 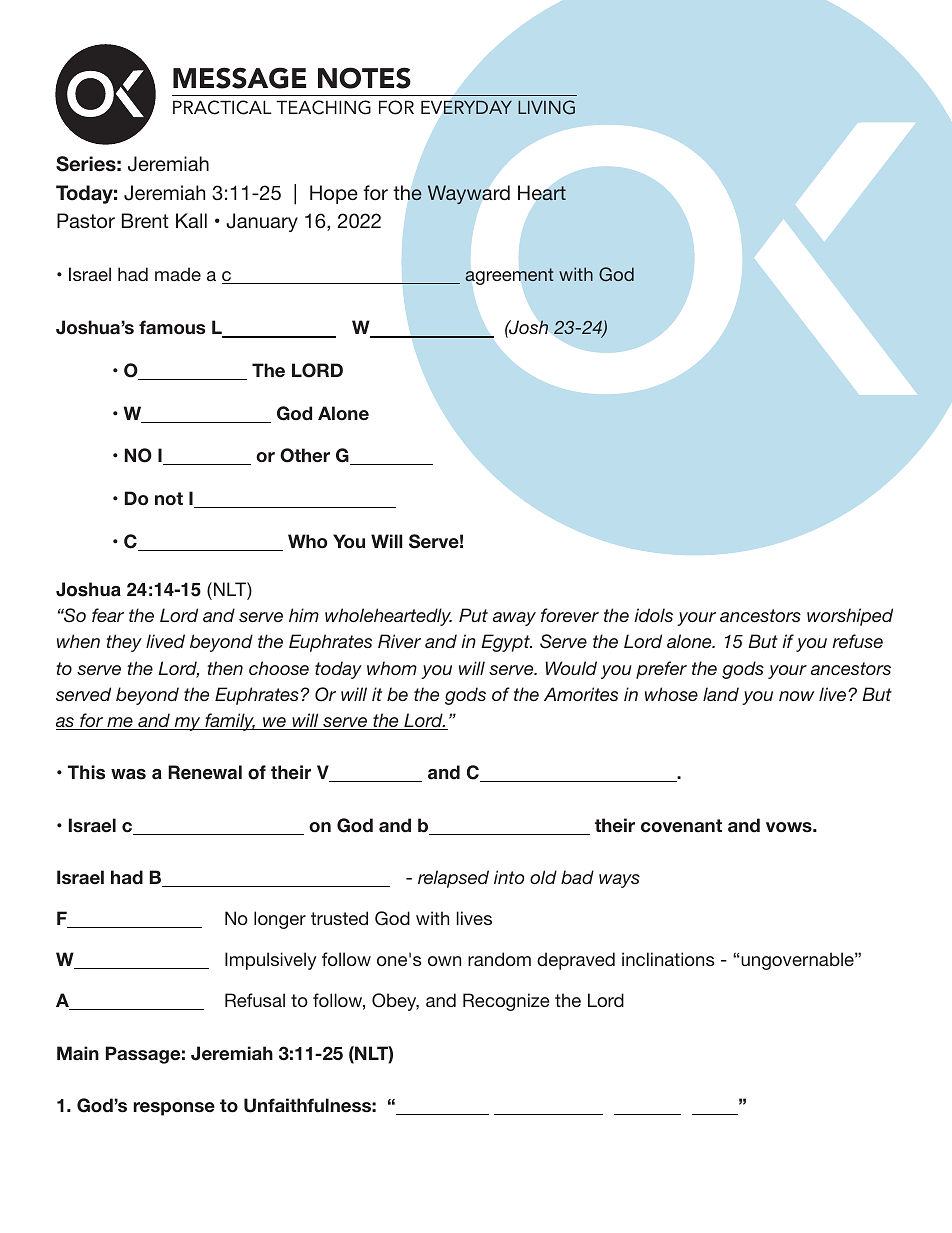 I want to click on EVERYDAY, so click(x=466, y=107).
